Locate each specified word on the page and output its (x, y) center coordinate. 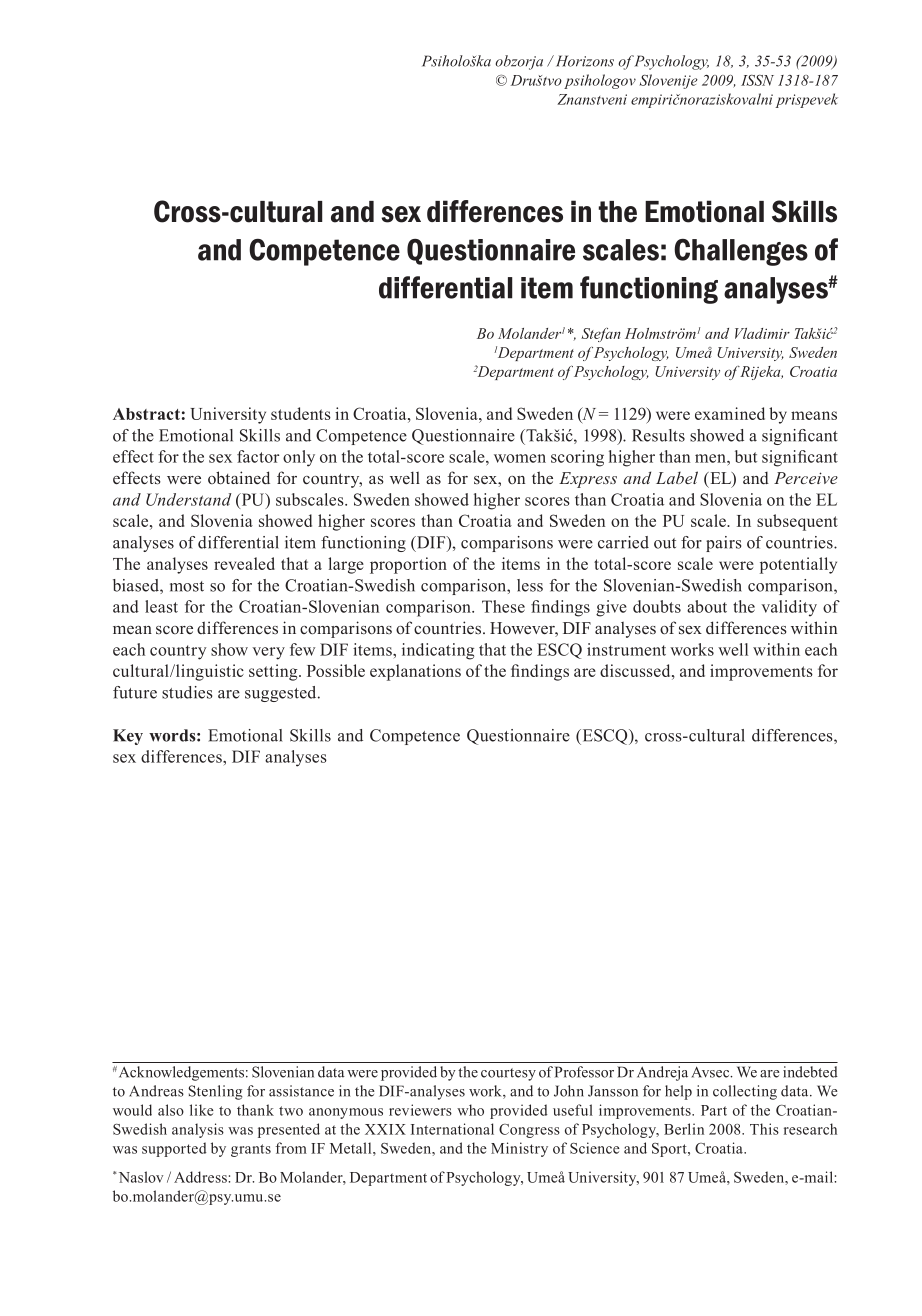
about (707, 606)
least (161, 606)
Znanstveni (592, 99)
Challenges (741, 252)
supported (174, 1149)
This (764, 1129)
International (452, 1129)
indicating (438, 651)
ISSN (757, 80)
